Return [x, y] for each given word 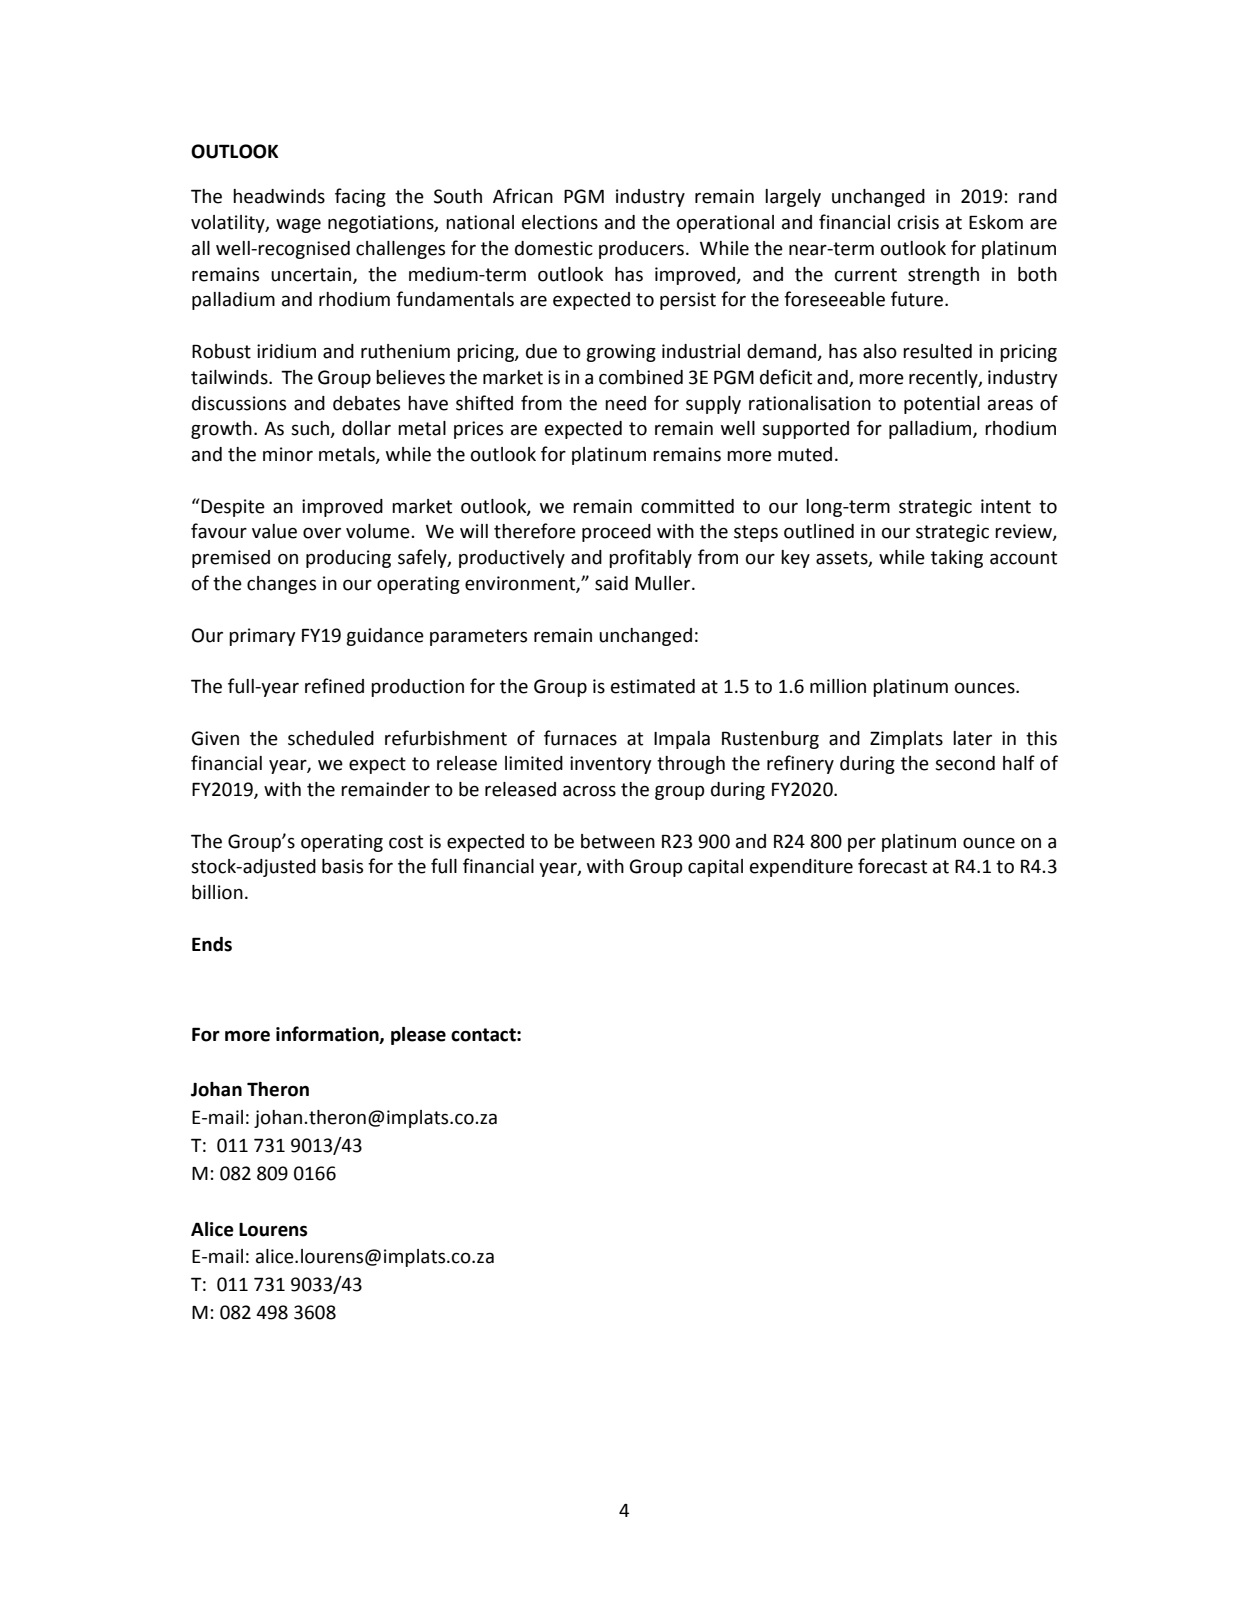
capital [715, 868]
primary [262, 637]
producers [641, 250]
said [611, 583]
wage [298, 225]
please [418, 1036]
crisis [918, 222]
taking [957, 559]
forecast [892, 866]
